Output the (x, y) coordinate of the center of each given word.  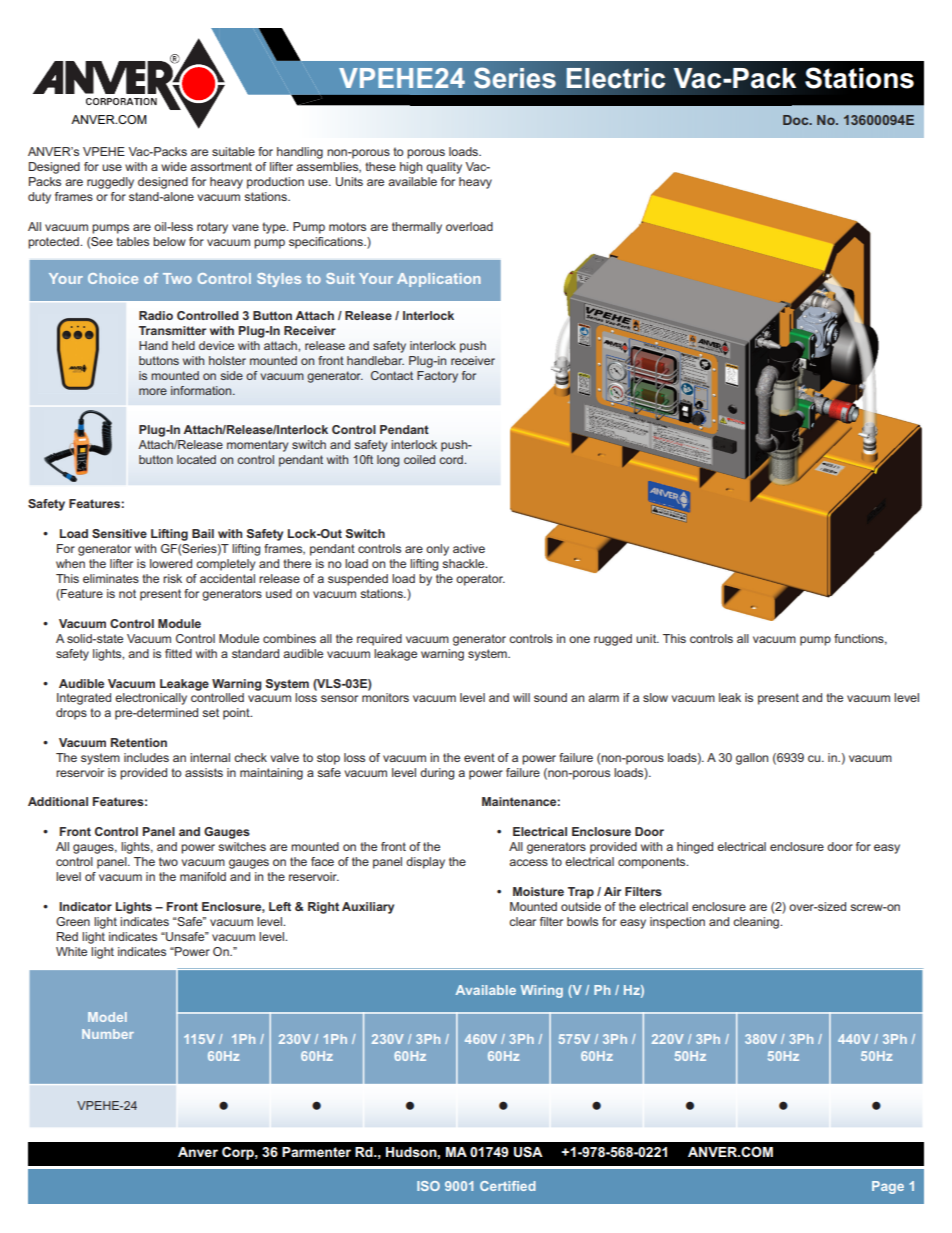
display (425, 863)
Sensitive (119, 533)
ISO (428, 1186)
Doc (797, 120)
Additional (58, 801)
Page (888, 1187)
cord (452, 459)
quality (444, 168)
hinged (695, 848)
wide (174, 166)
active (469, 548)
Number (108, 1034)
